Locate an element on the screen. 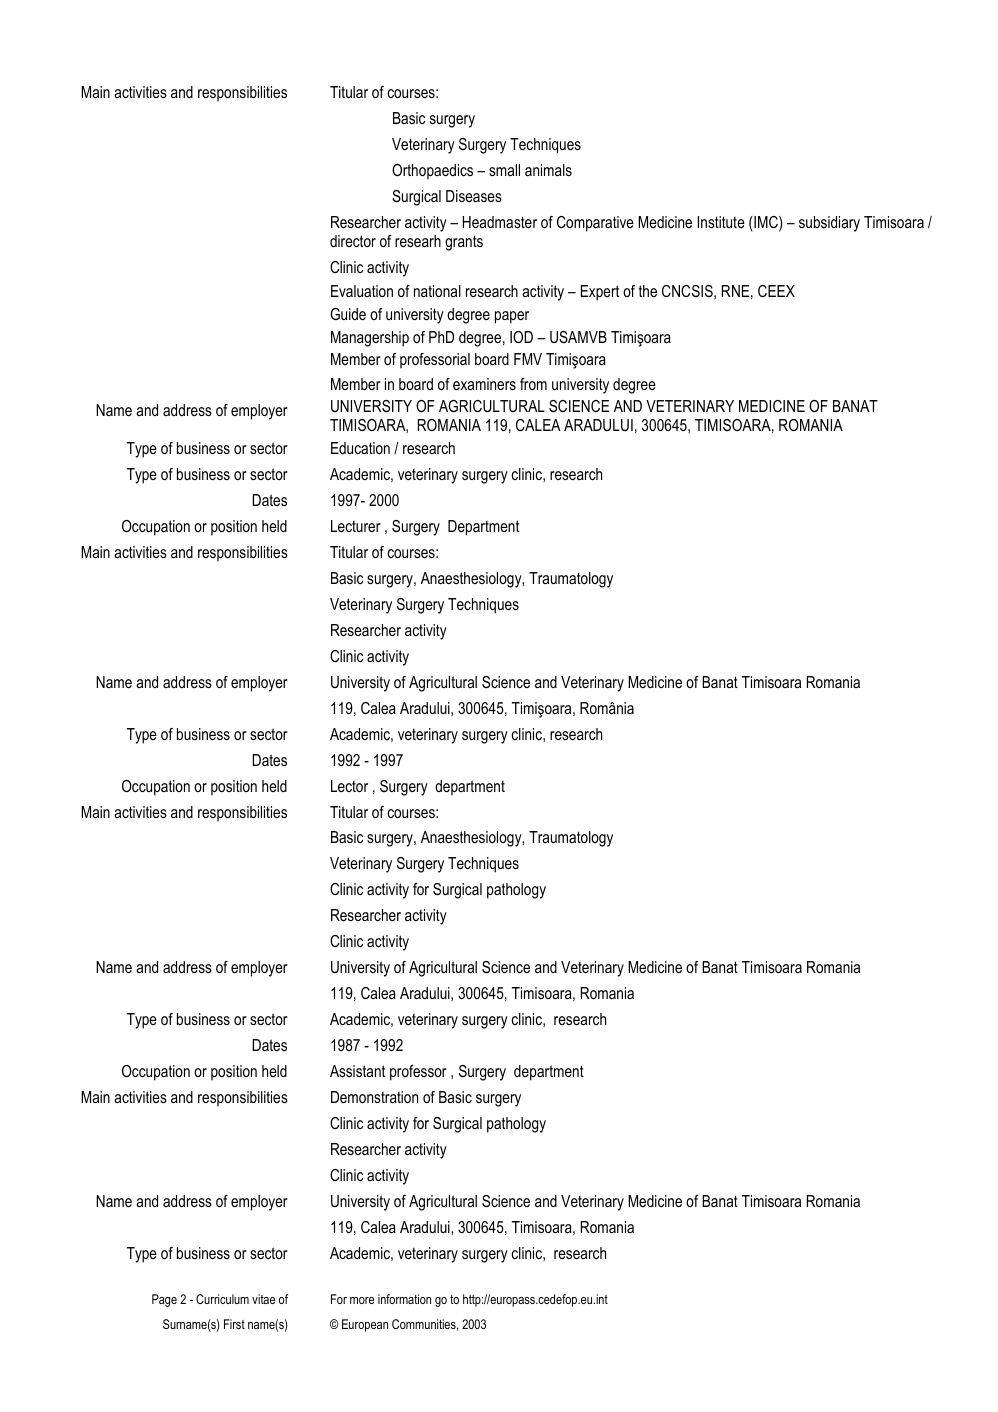 The image size is (998, 1412). Lecturer is located at coordinates (356, 526).
